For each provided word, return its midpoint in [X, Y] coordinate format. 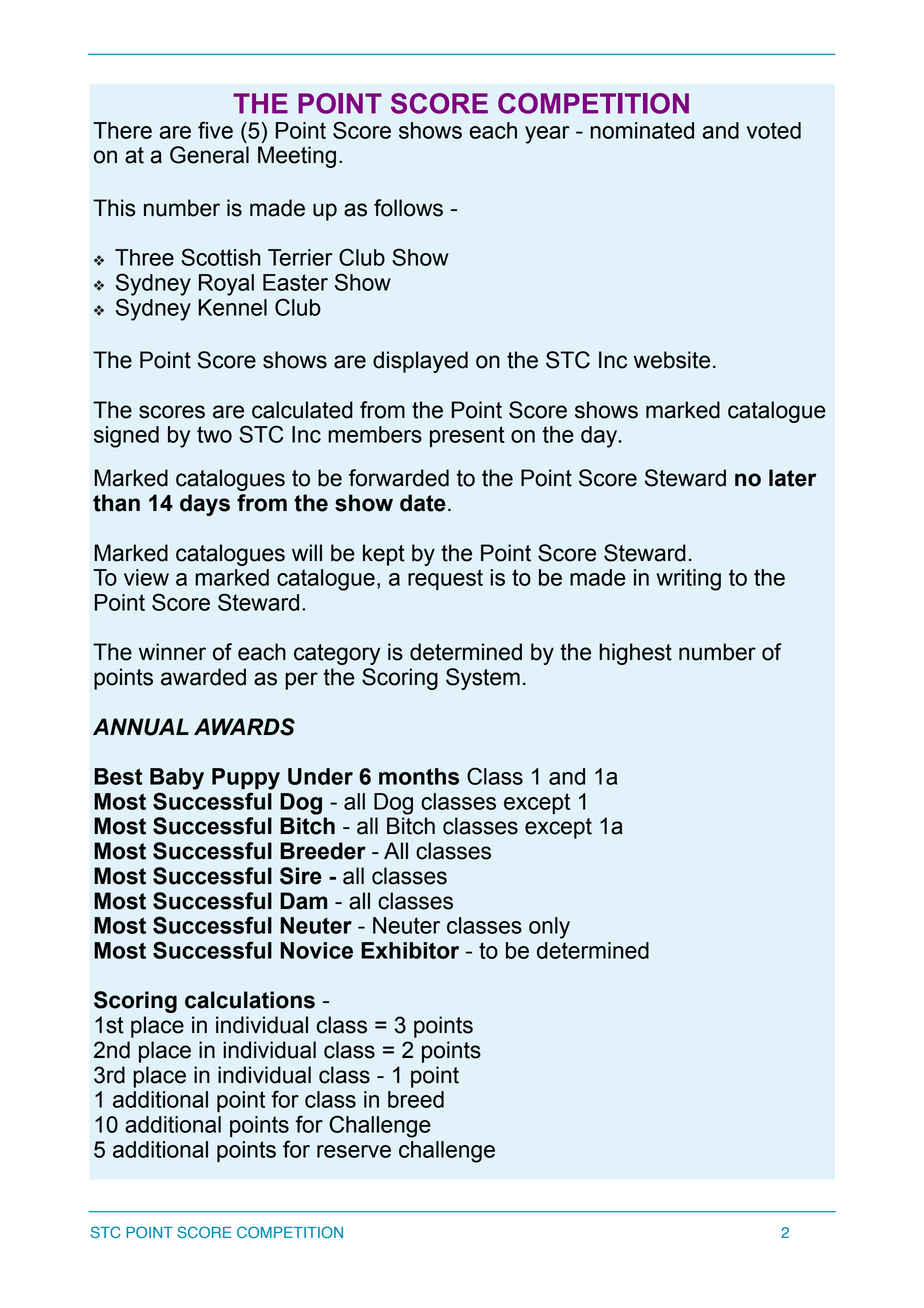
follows [408, 208]
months [419, 776]
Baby [177, 779]
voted [774, 130]
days [205, 505]
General [209, 155]
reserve [354, 1151]
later [793, 478]
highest [635, 654]
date [423, 503]
